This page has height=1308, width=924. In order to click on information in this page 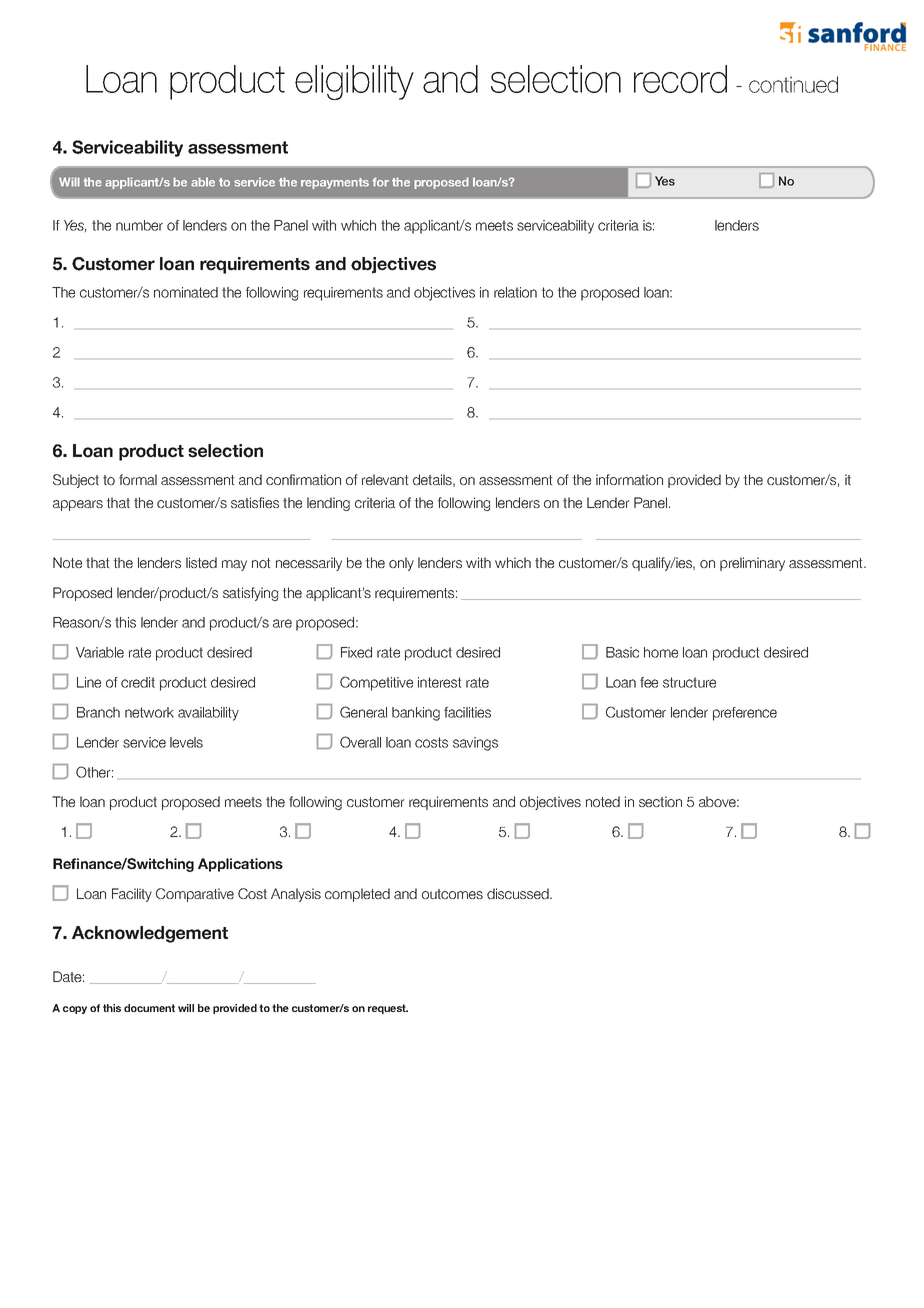, I will do `click(629, 479)`.
